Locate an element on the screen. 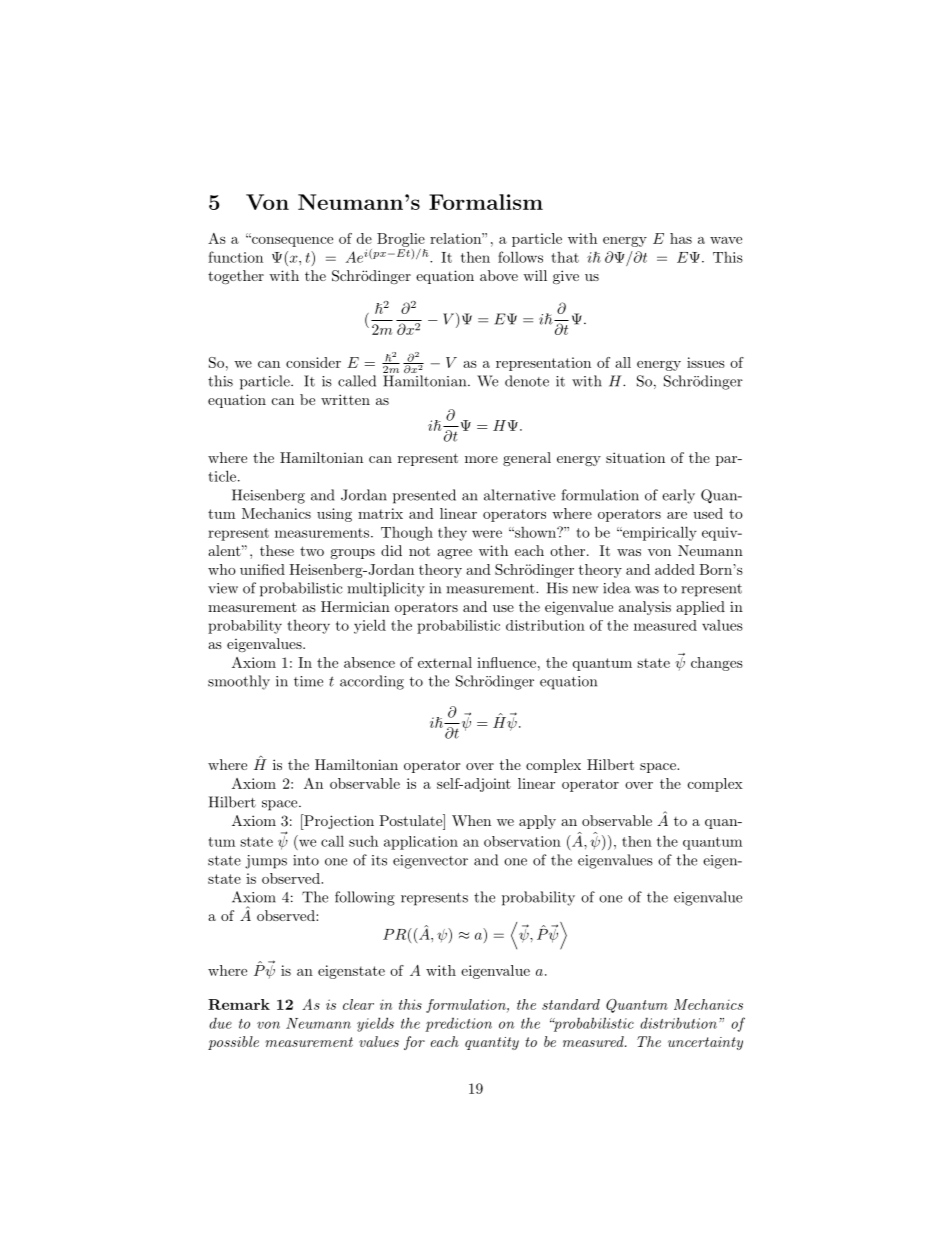 The image size is (952, 1233). external is located at coordinates (445, 662).
